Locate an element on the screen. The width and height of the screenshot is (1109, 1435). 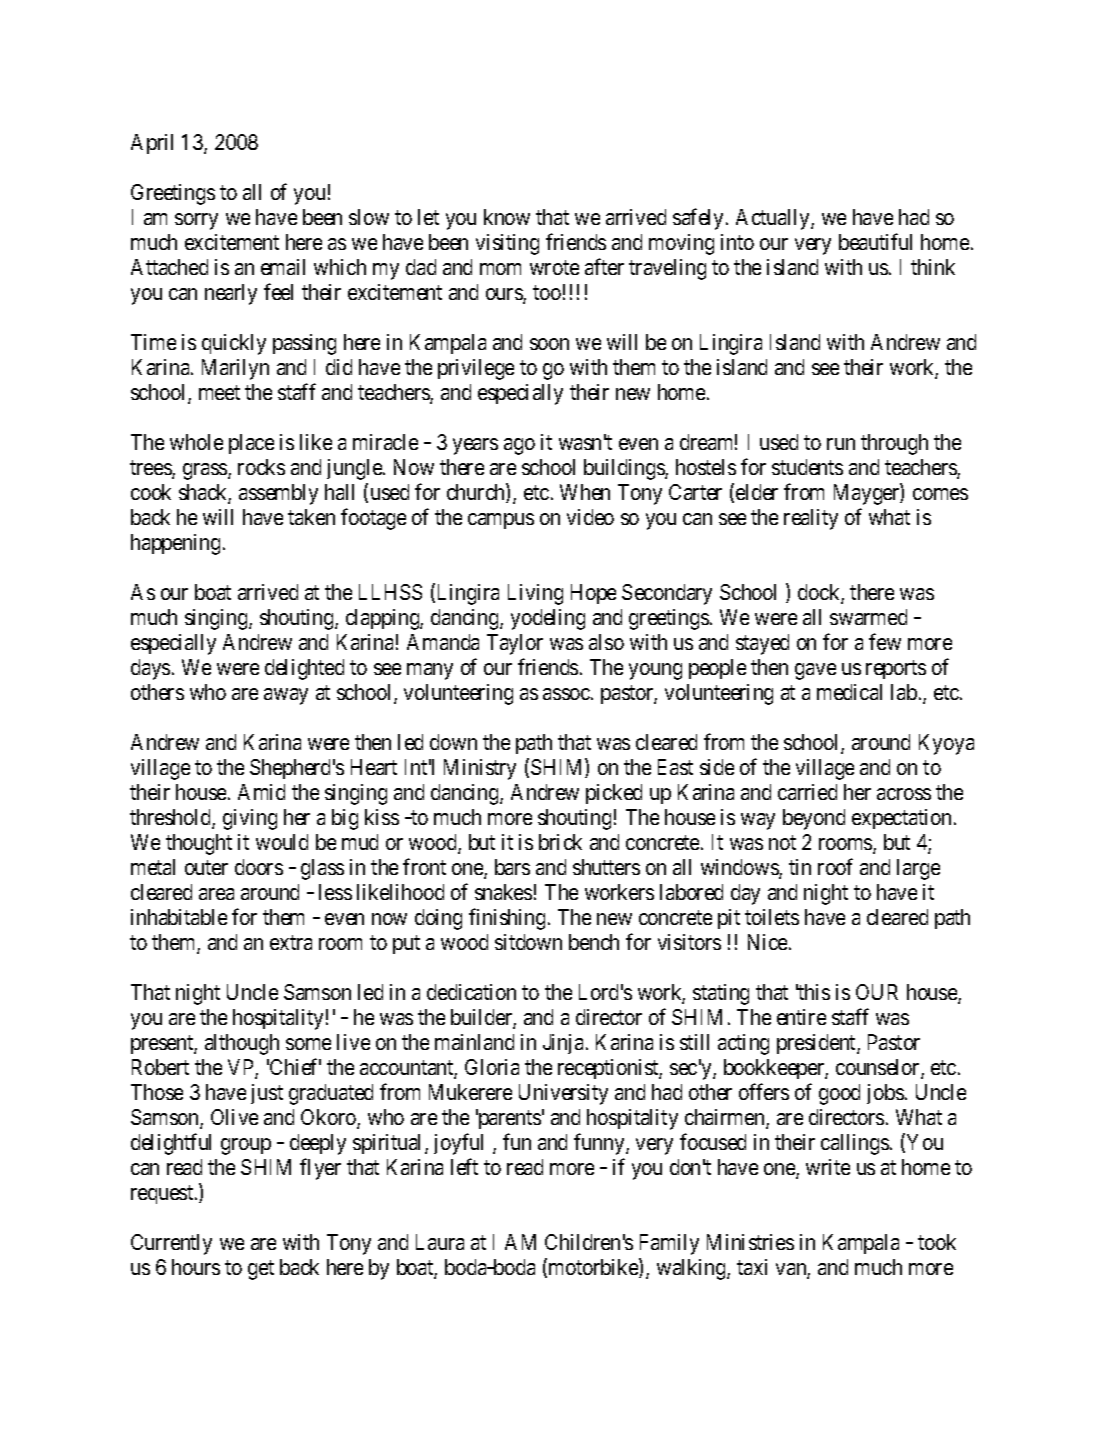
medical is located at coordinates (849, 692).
